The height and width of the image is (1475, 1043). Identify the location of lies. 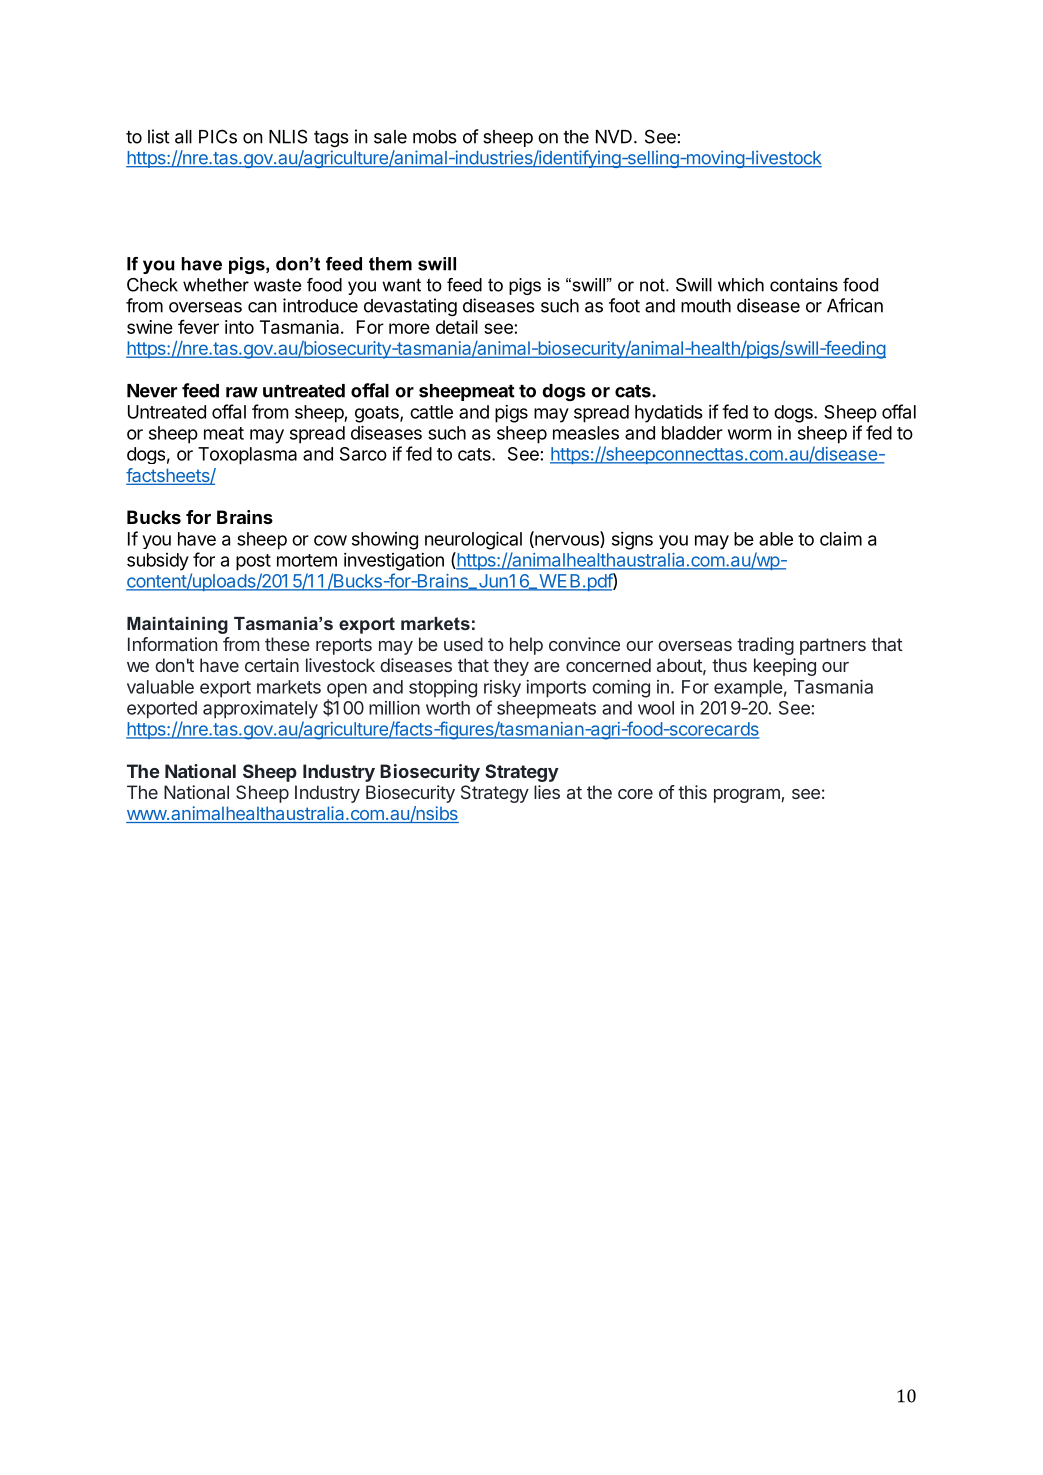
(547, 792).
